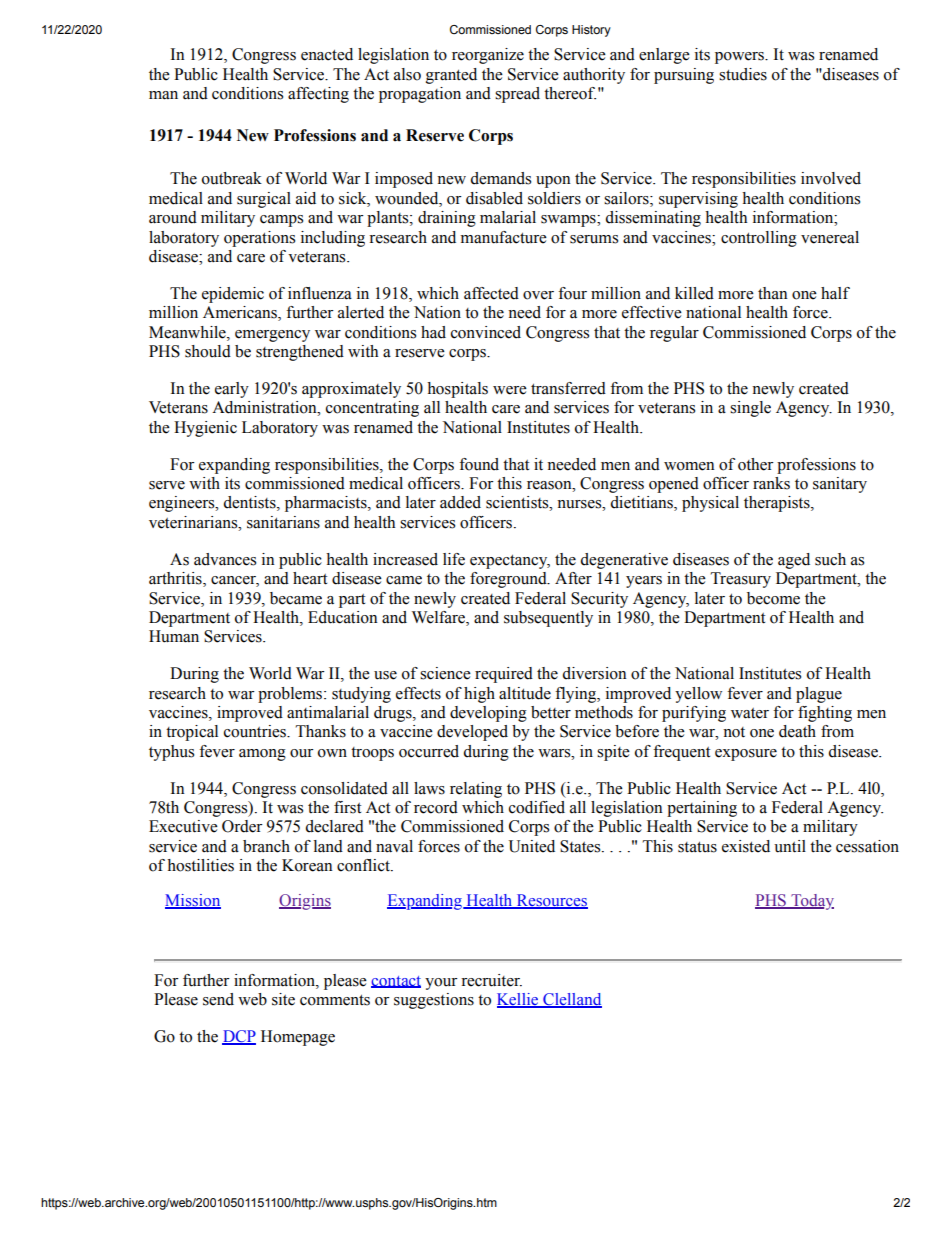  What do you see at coordinates (479, 464) in the image?
I see `found` at bounding box center [479, 464].
